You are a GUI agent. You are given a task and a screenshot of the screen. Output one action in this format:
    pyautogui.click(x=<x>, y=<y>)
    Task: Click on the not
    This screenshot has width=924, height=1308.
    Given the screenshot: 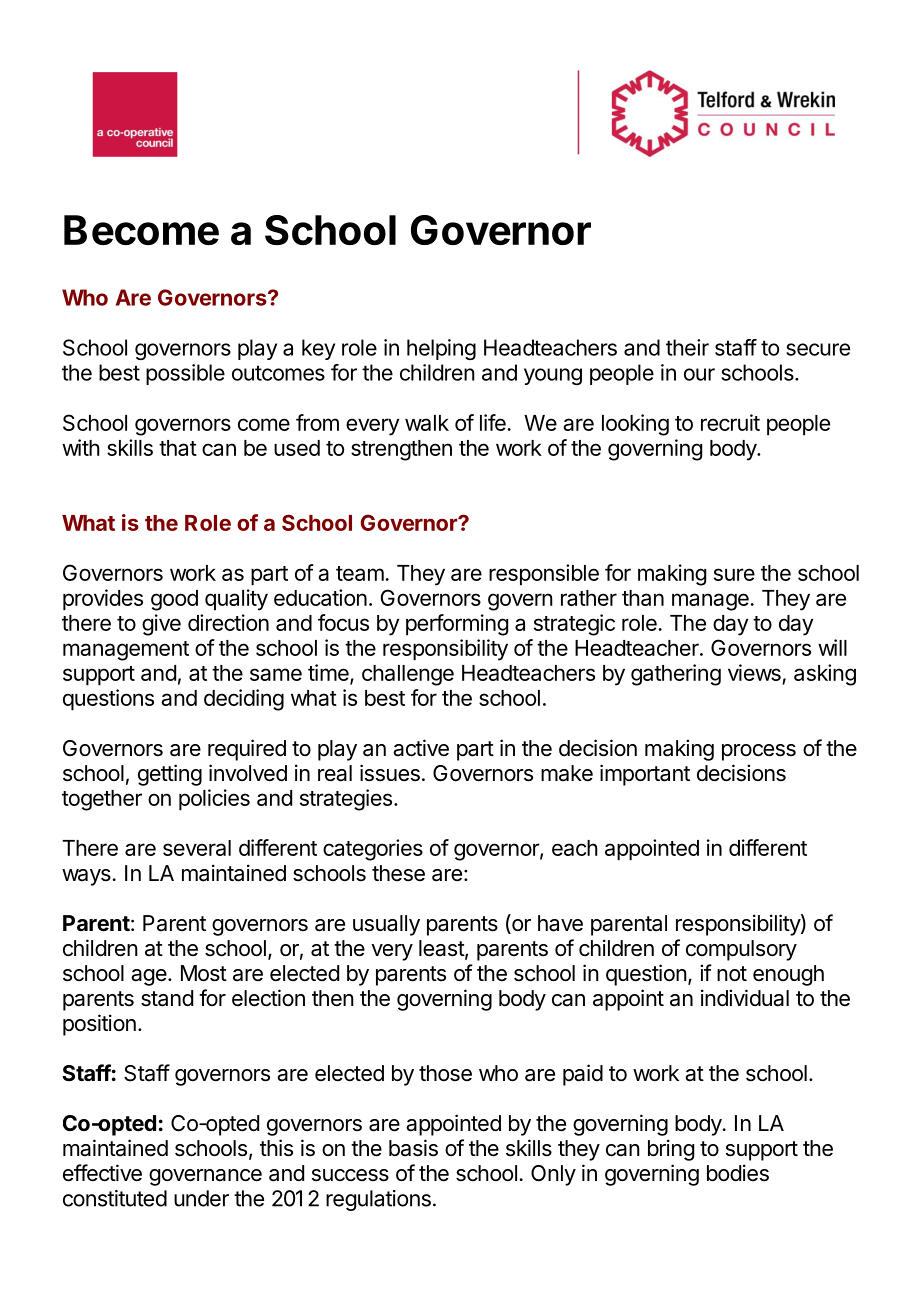 What is the action you would take?
    pyautogui.click(x=732, y=973)
